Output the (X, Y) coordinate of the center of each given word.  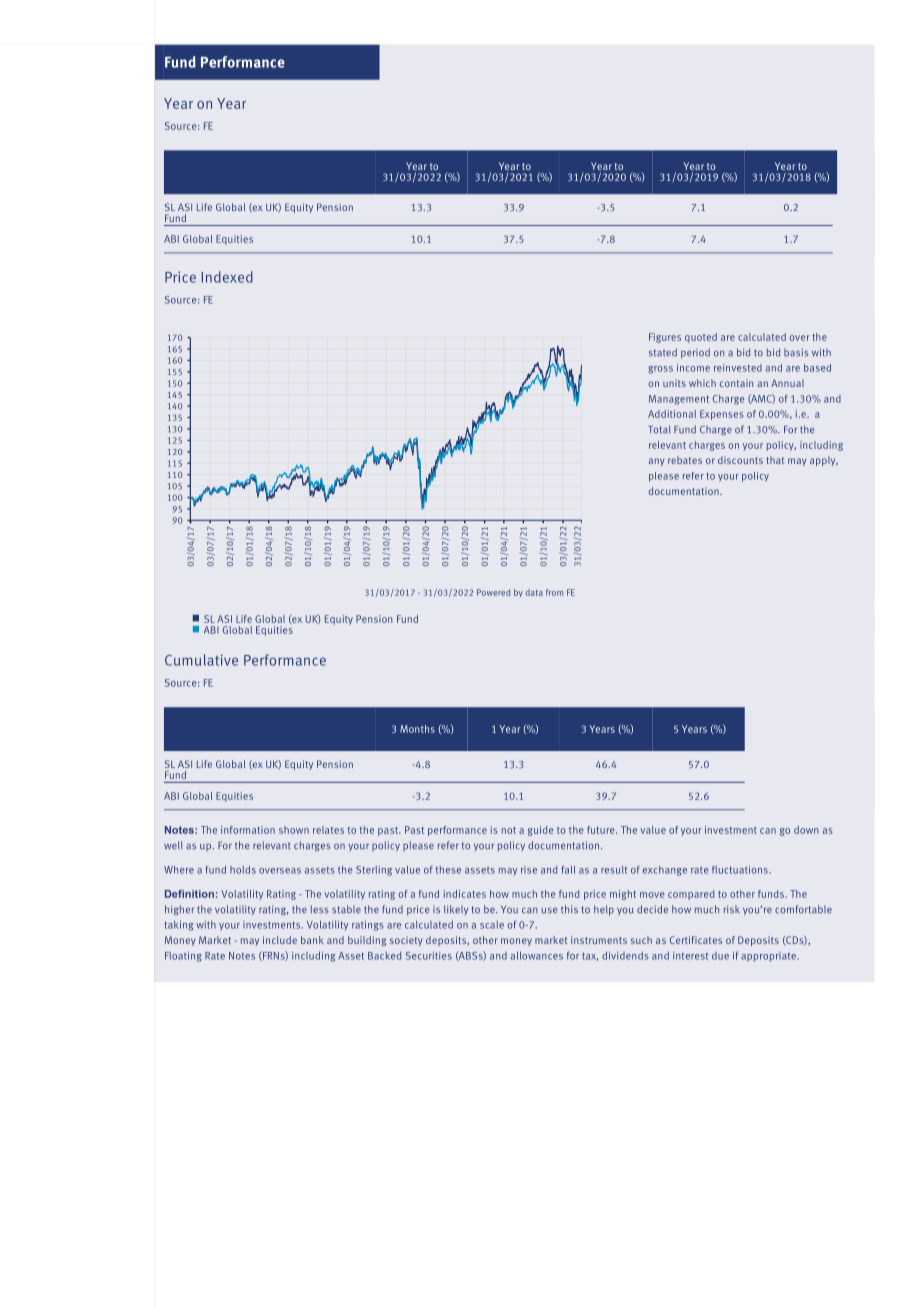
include (280, 940)
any (656, 462)
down (806, 830)
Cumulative (201, 660)
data (534, 592)
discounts (740, 460)
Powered (493, 592)
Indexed (227, 277)
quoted (701, 338)
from (554, 592)
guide (541, 831)
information (248, 830)
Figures (665, 338)
